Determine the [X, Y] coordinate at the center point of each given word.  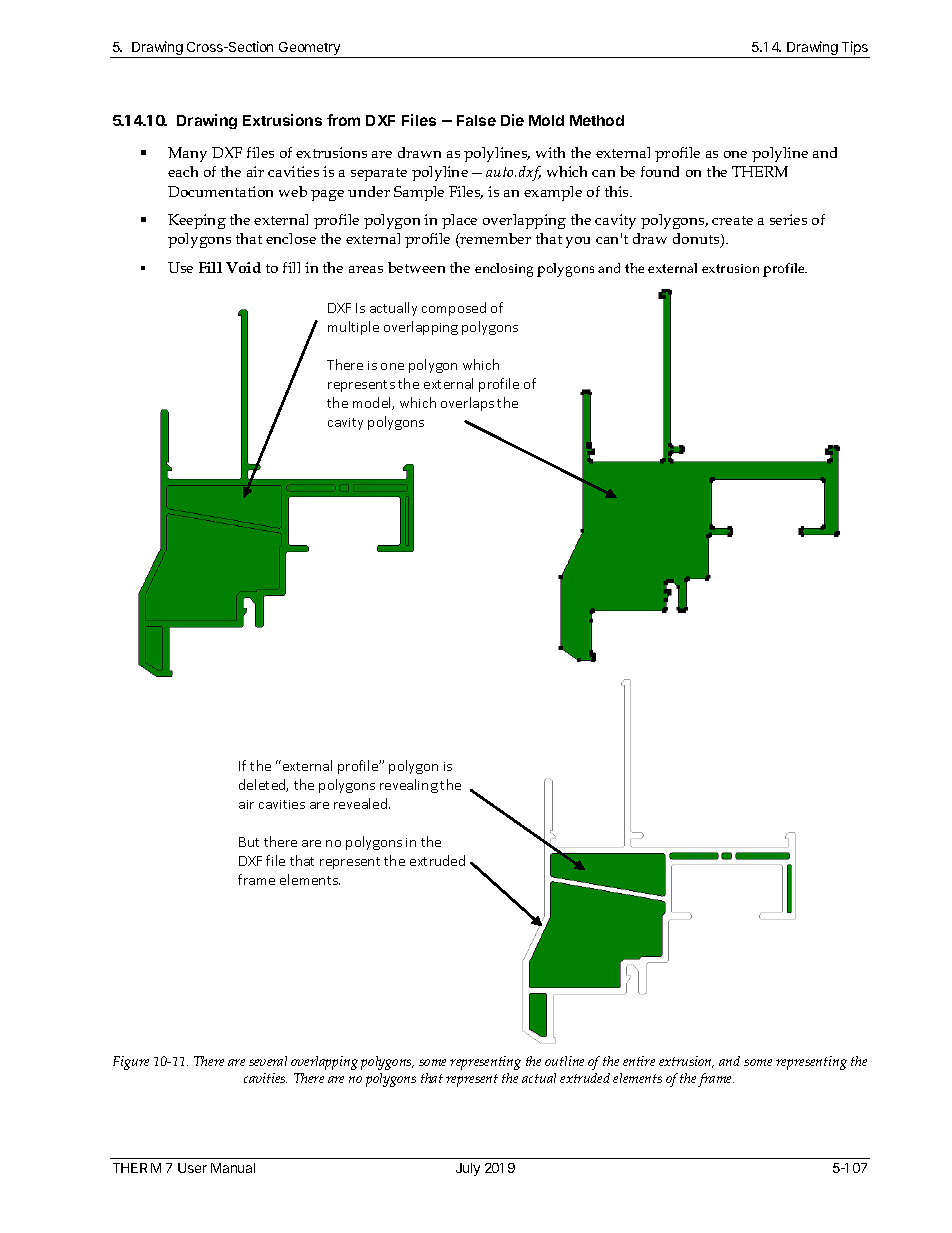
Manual [233, 1168]
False [476, 120]
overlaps [467, 404]
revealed [360, 803]
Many [187, 154]
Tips [855, 49]
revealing [409, 786]
